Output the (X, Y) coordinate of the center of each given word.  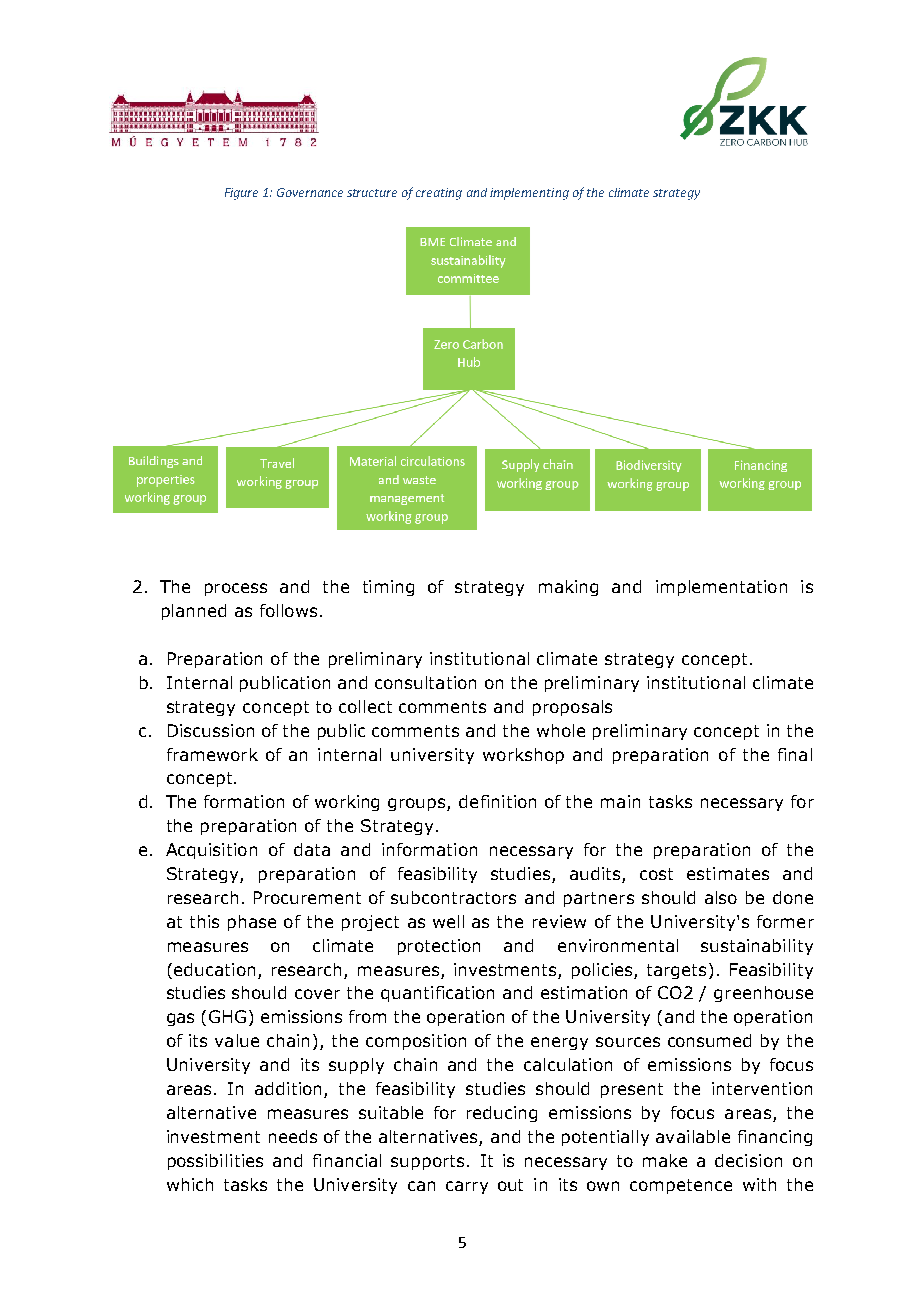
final (795, 754)
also (721, 897)
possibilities (215, 1162)
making (568, 588)
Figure (241, 194)
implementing (529, 194)
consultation (425, 682)
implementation (721, 588)
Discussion (211, 730)
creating (439, 194)
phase (252, 923)
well (448, 921)
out (510, 1185)
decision (748, 1160)
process (236, 589)
